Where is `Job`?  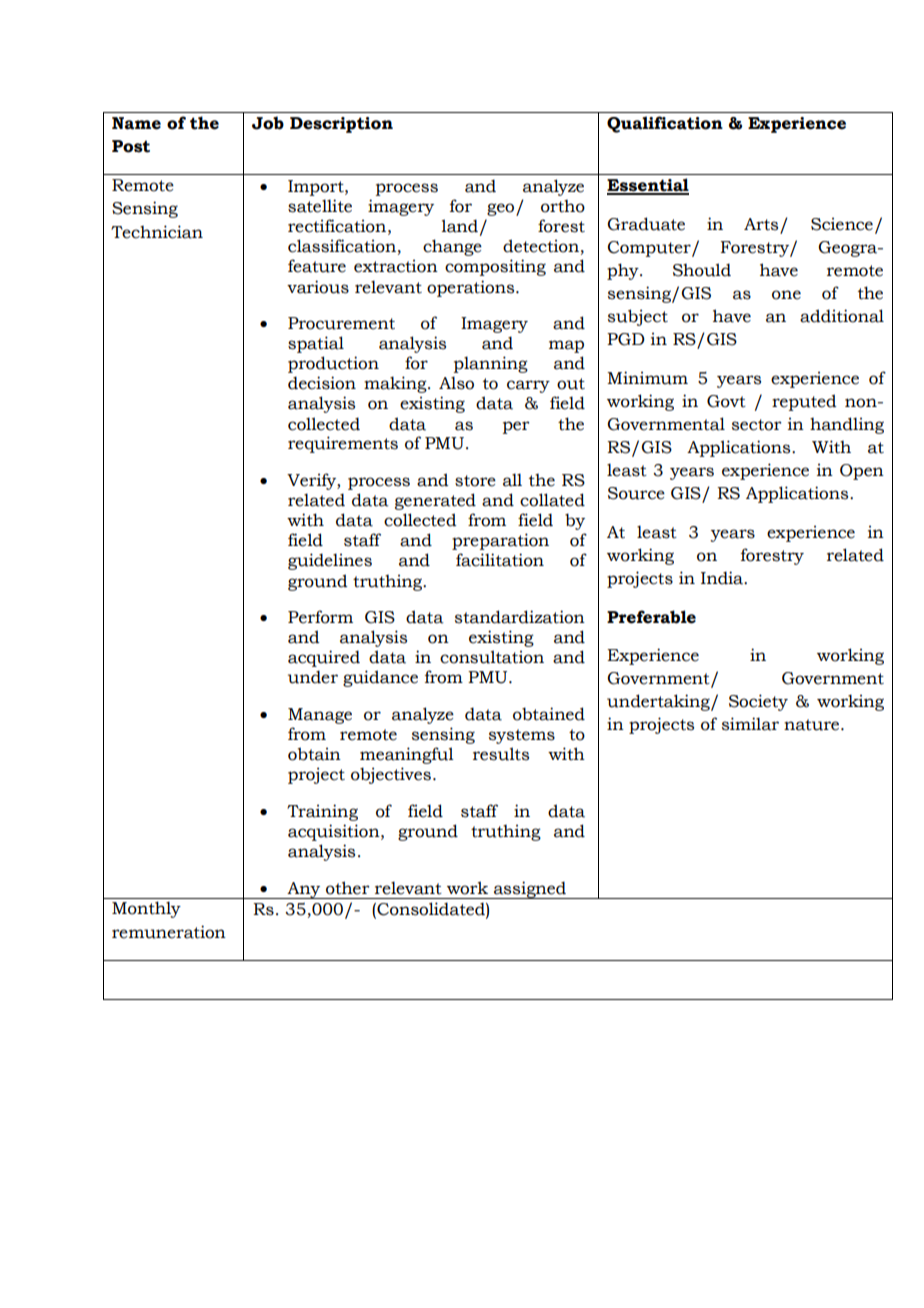
Job is located at coordinates (268, 123).
